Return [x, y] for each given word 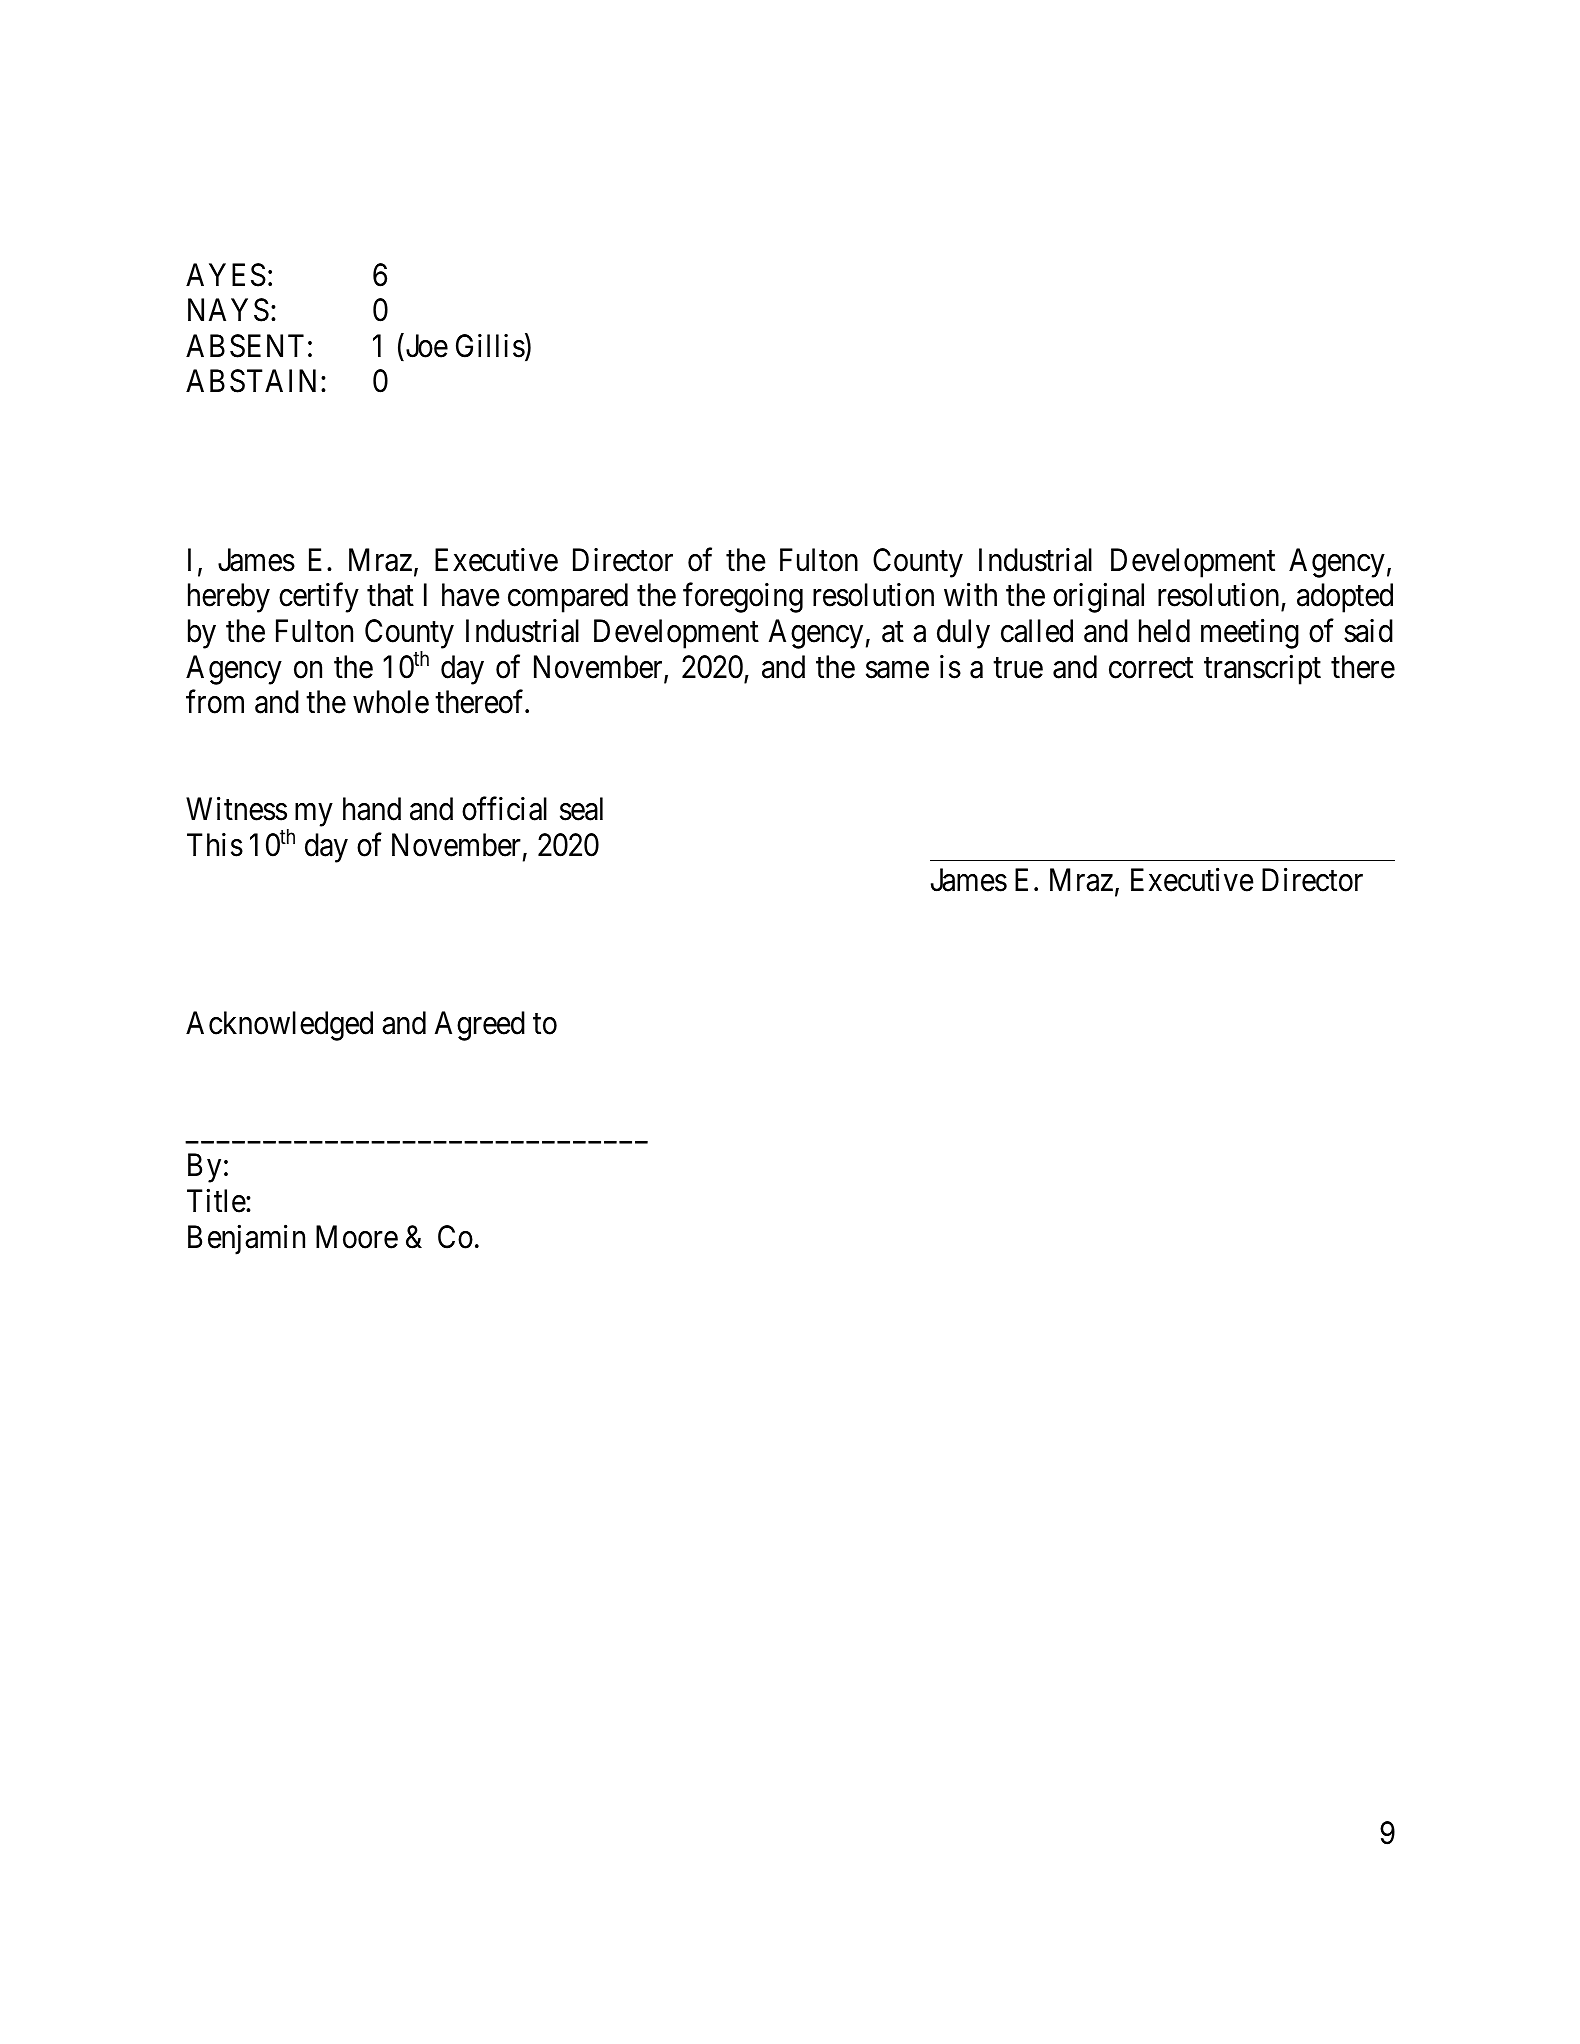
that [390, 595]
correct [1151, 668]
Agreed [480, 1026]
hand [372, 809]
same [897, 670]
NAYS [228, 310]
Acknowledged [279, 1026]
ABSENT [245, 346]
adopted [1345, 598]
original [1098, 598]
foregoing [743, 598]
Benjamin [246, 1240]
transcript [1262, 669]
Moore [357, 1237]
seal [581, 809]
